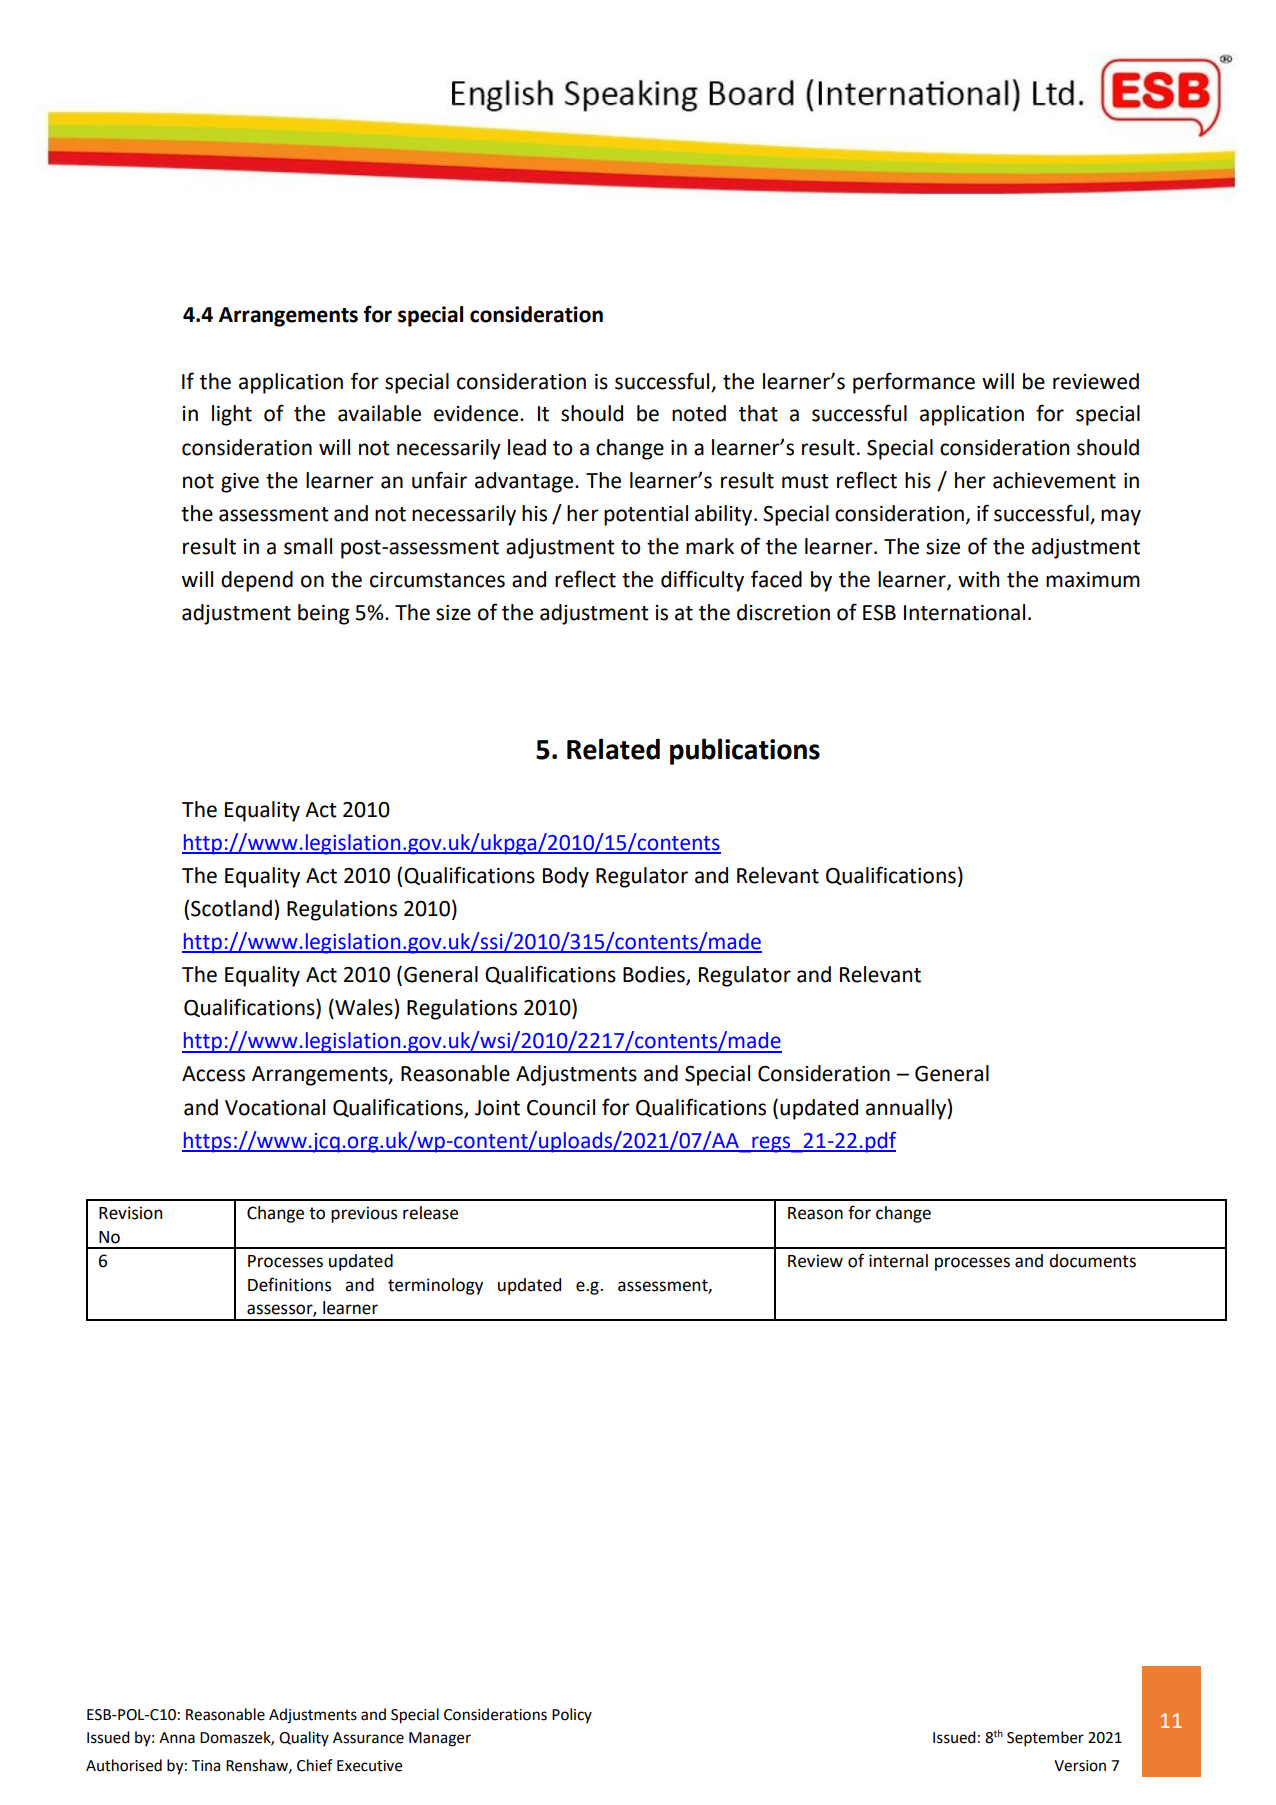  Describe the element at coordinates (231, 908) in the page. I see `Scotland` at that location.
